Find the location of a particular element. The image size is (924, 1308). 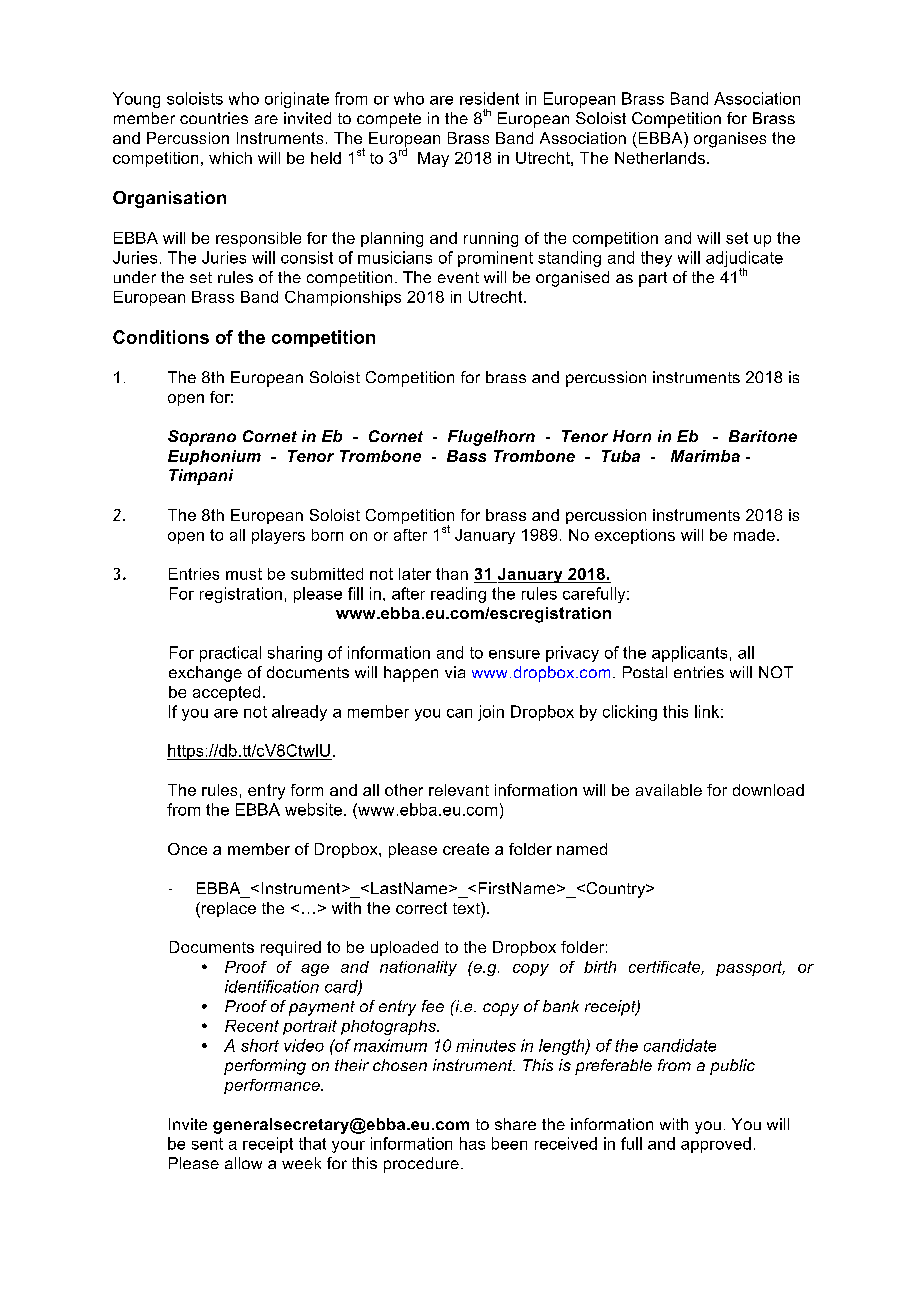

countries is located at coordinates (214, 118).
